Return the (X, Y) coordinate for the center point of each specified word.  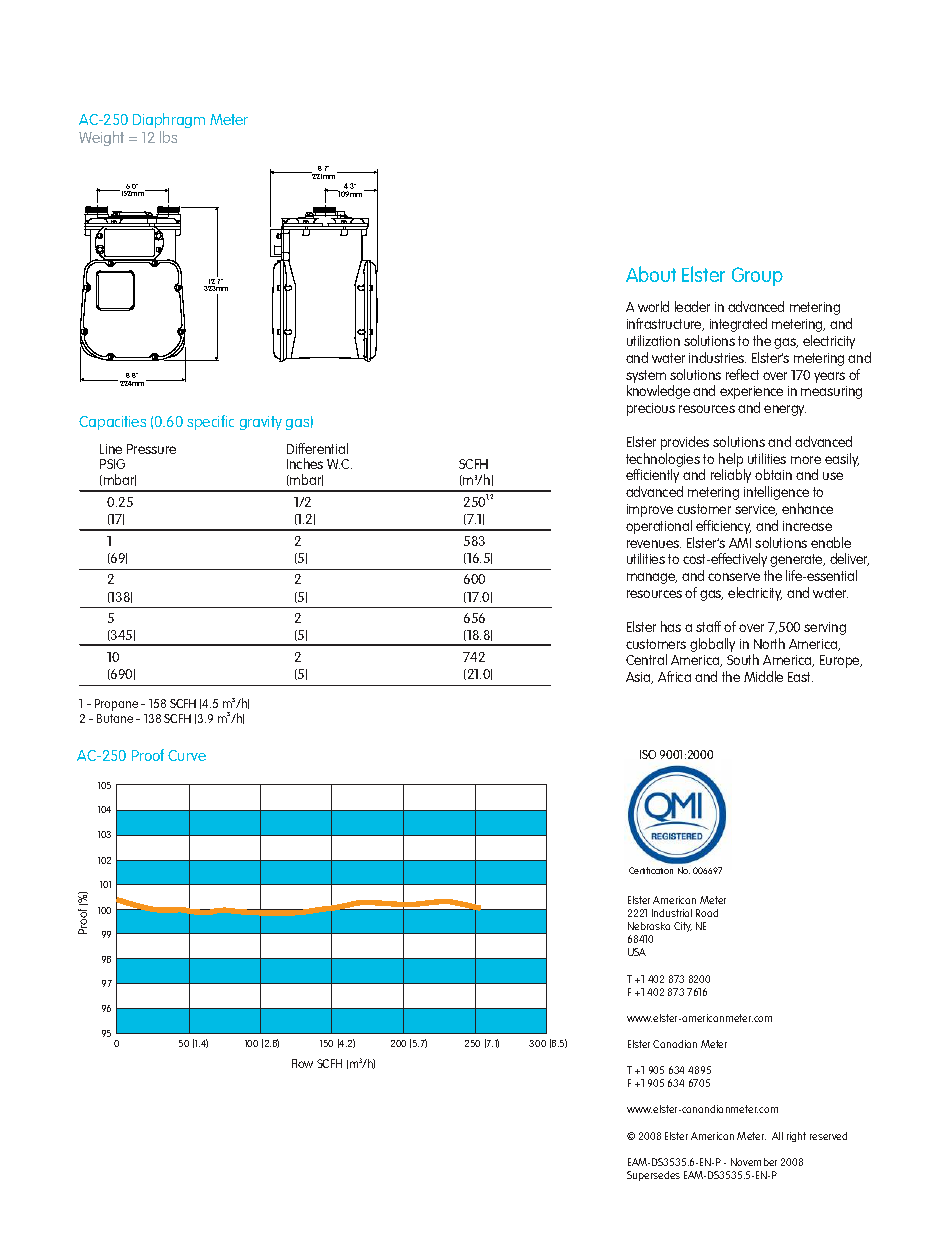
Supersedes (653, 1176)
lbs (168, 137)
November (754, 1162)
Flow (302, 1063)
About (651, 274)
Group (757, 276)
